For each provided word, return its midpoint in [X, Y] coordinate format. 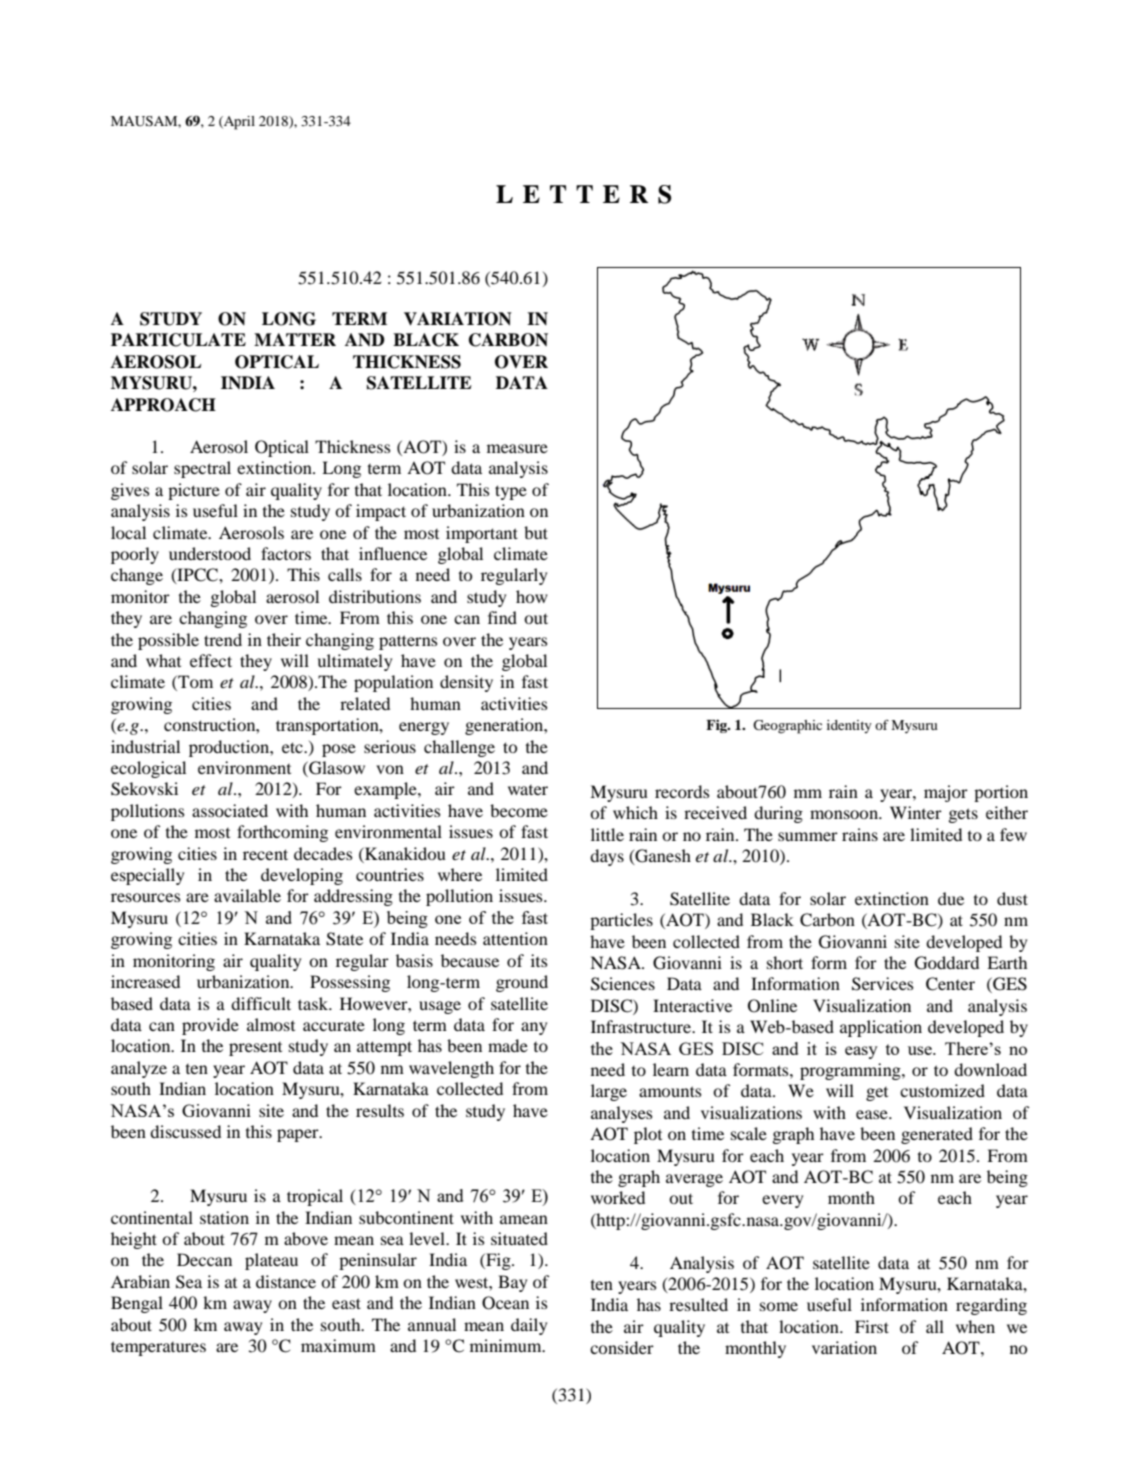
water [528, 790]
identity [849, 726]
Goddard [947, 963]
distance [286, 1281]
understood [210, 553]
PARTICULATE [178, 340]
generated [937, 1135]
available [247, 895]
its [539, 960]
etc [293, 747]
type [511, 492]
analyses [621, 1114]
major [946, 793]
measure [517, 448]
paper [299, 1135]
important [482, 534]
